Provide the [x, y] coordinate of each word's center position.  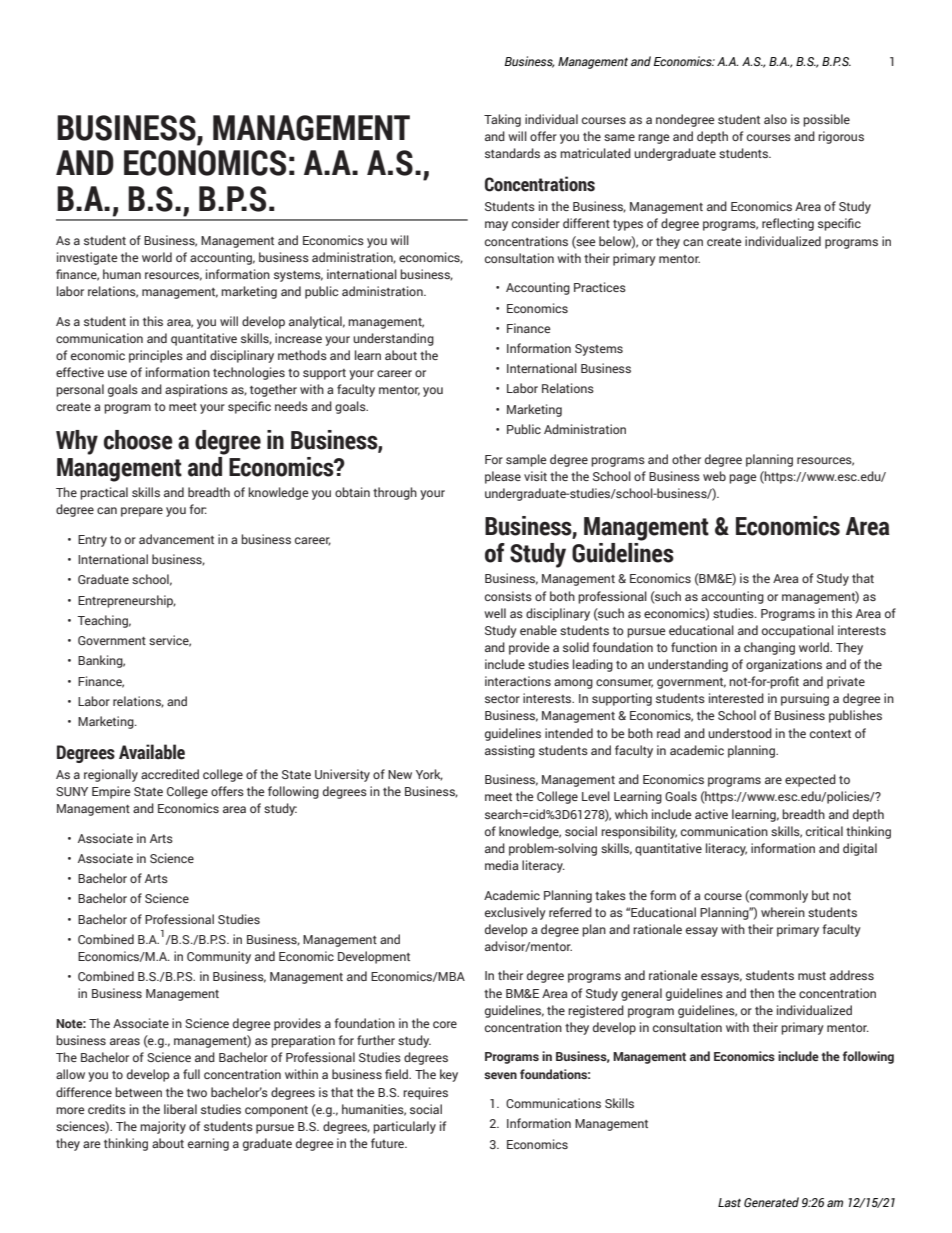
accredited [170, 774]
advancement [176, 539]
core [445, 1024]
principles [156, 356]
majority [163, 1127]
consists [508, 596]
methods [302, 355]
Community [219, 957]
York [429, 775]
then [762, 993]
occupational [798, 631]
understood [740, 733]
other [686, 459]
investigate [87, 258]
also [775, 119]
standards [512, 153]
